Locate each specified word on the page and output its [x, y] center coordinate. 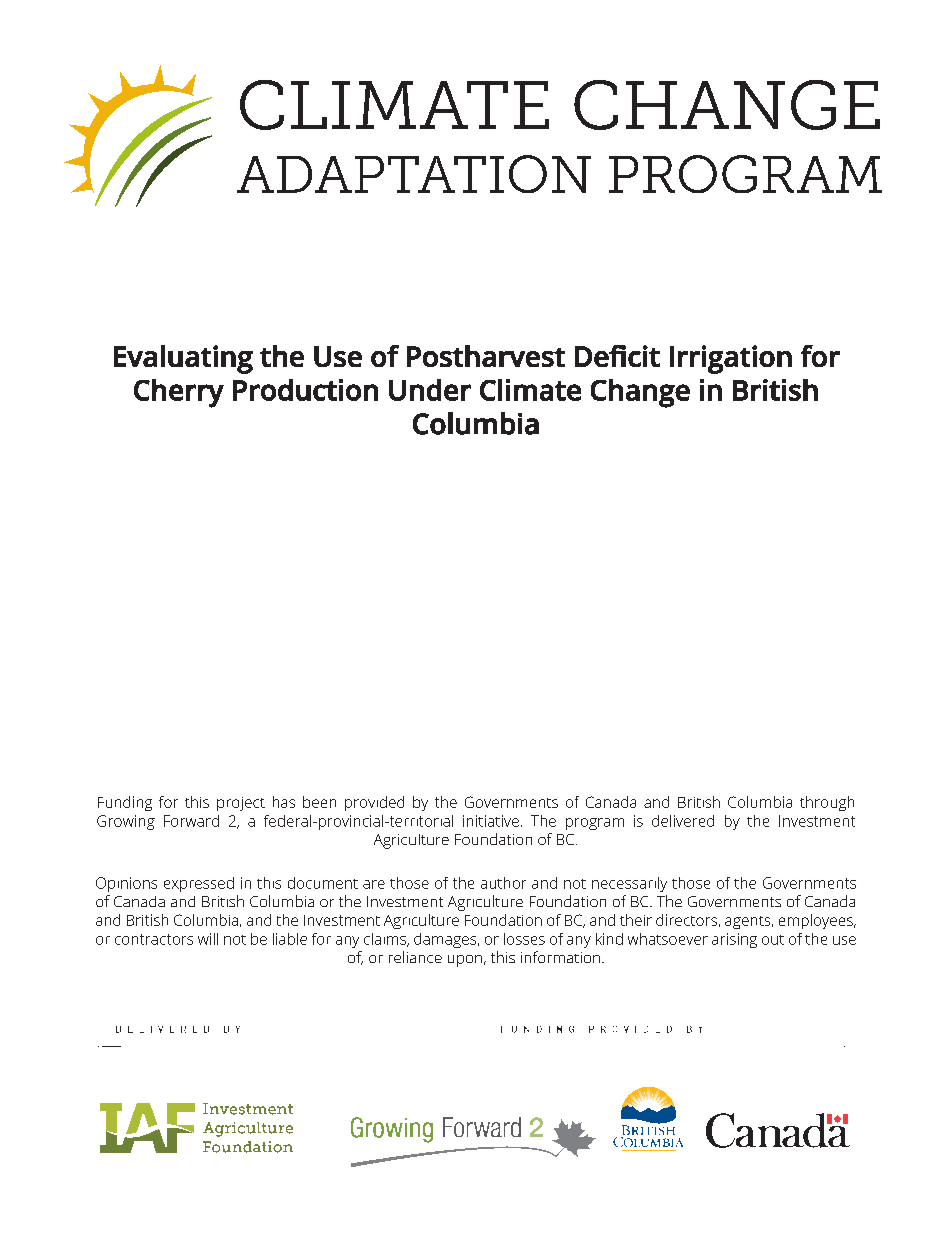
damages [446, 940]
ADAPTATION [414, 174]
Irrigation [731, 359]
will [208, 939]
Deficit [617, 356]
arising [734, 940]
